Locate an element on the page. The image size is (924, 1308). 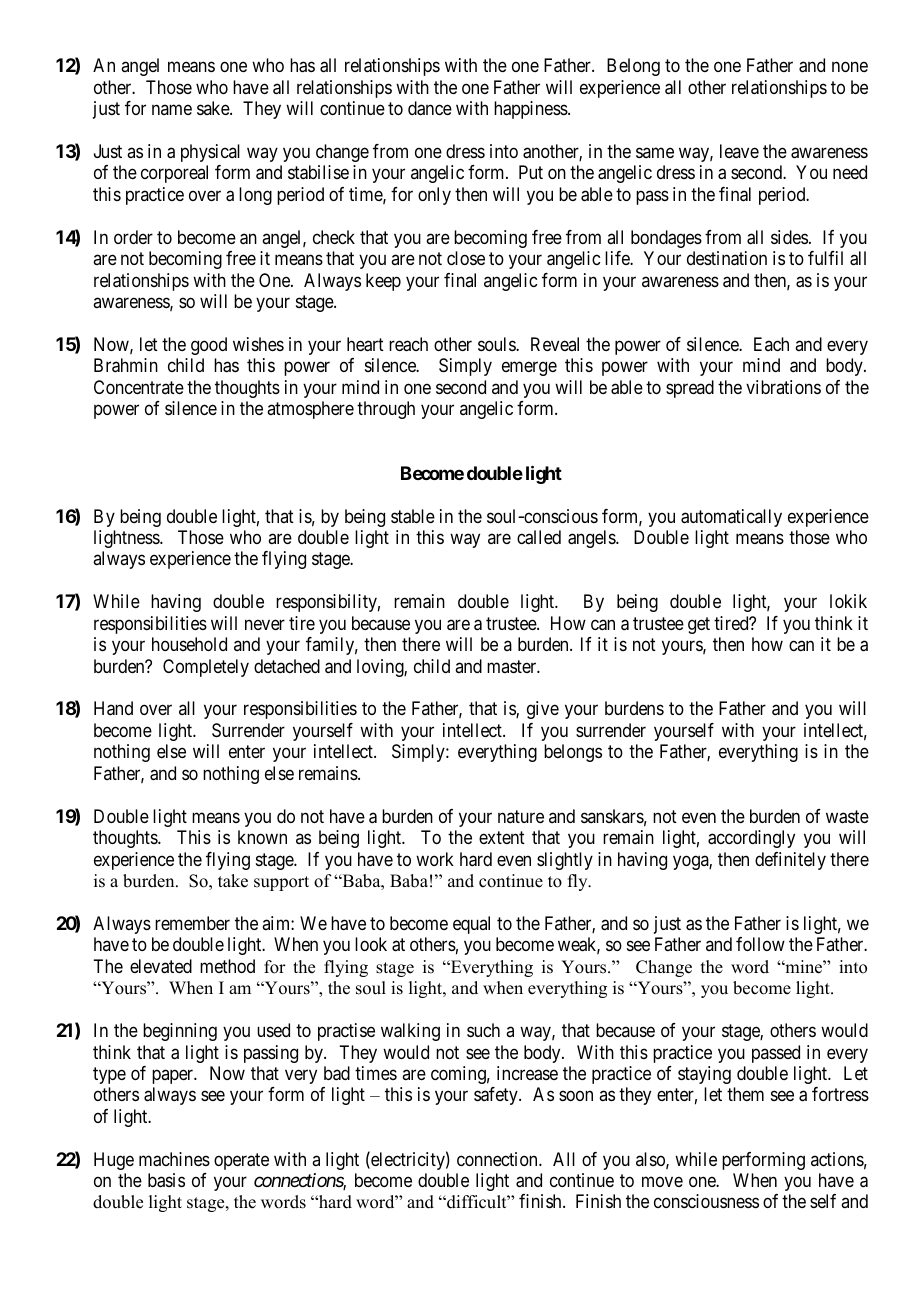
nature is located at coordinates (521, 816).
